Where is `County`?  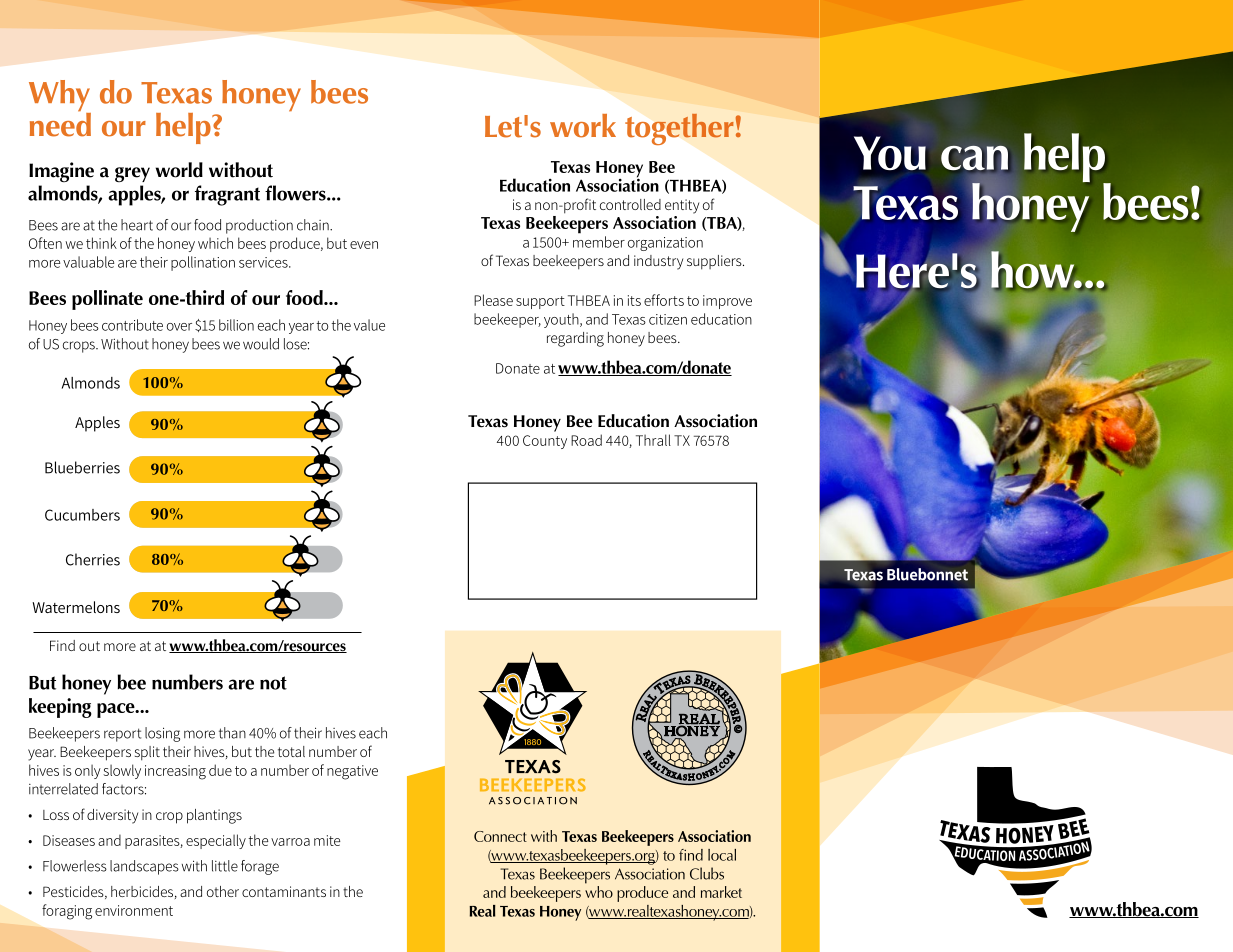
County is located at coordinates (545, 442).
